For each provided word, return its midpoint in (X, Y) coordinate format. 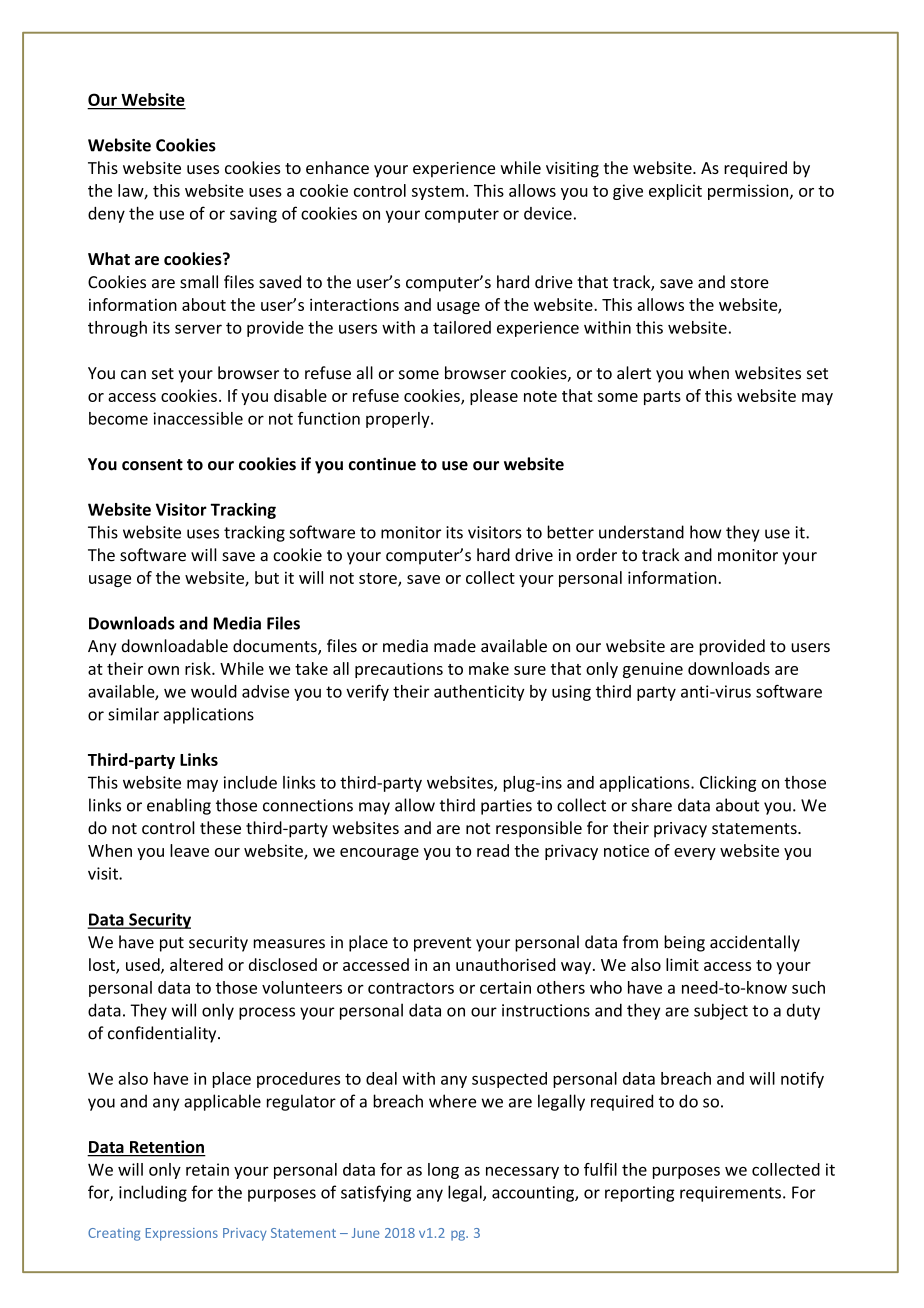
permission (749, 192)
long (443, 1171)
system (438, 193)
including (153, 1193)
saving (253, 215)
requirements (730, 1194)
